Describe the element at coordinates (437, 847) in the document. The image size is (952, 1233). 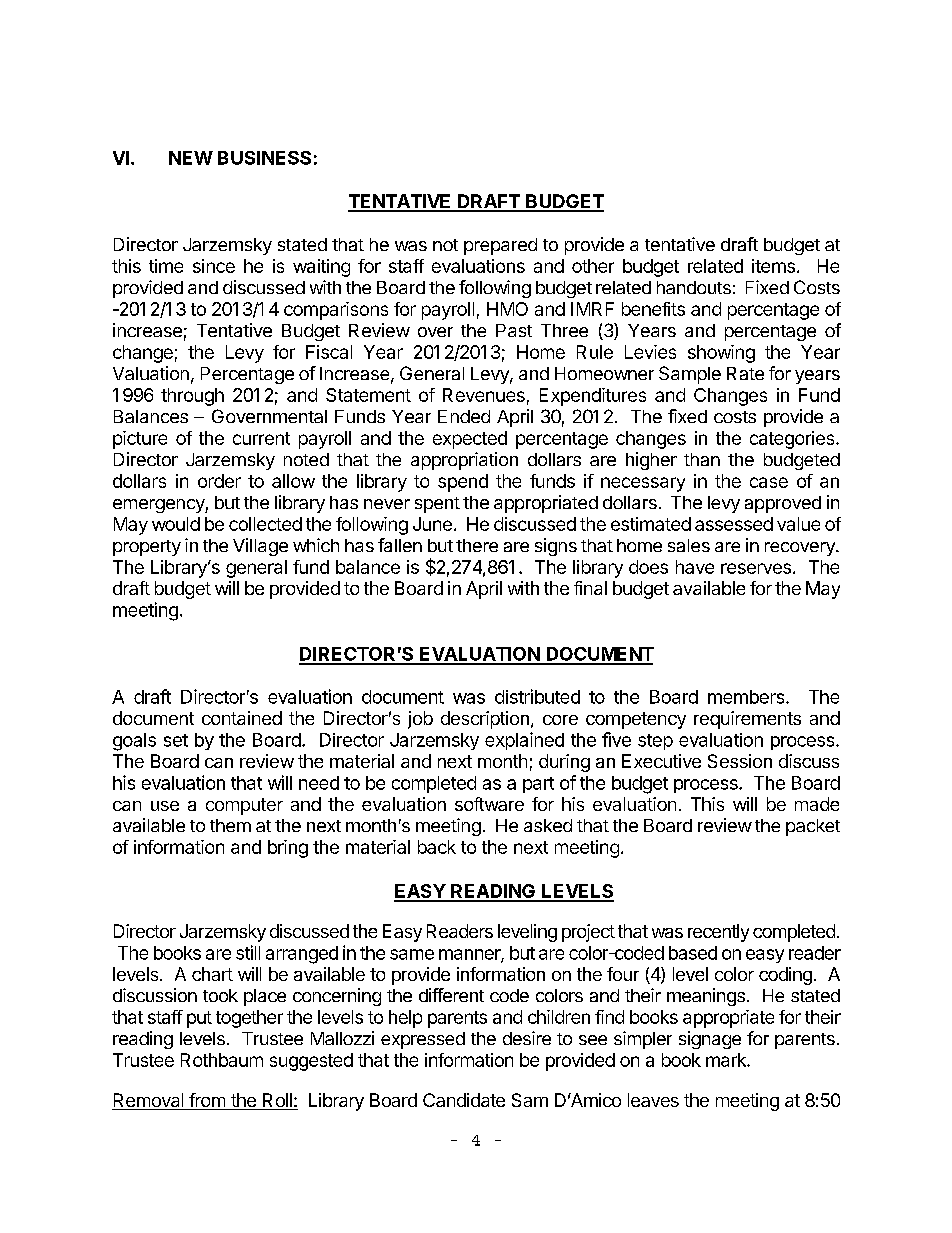
I see `back` at that location.
